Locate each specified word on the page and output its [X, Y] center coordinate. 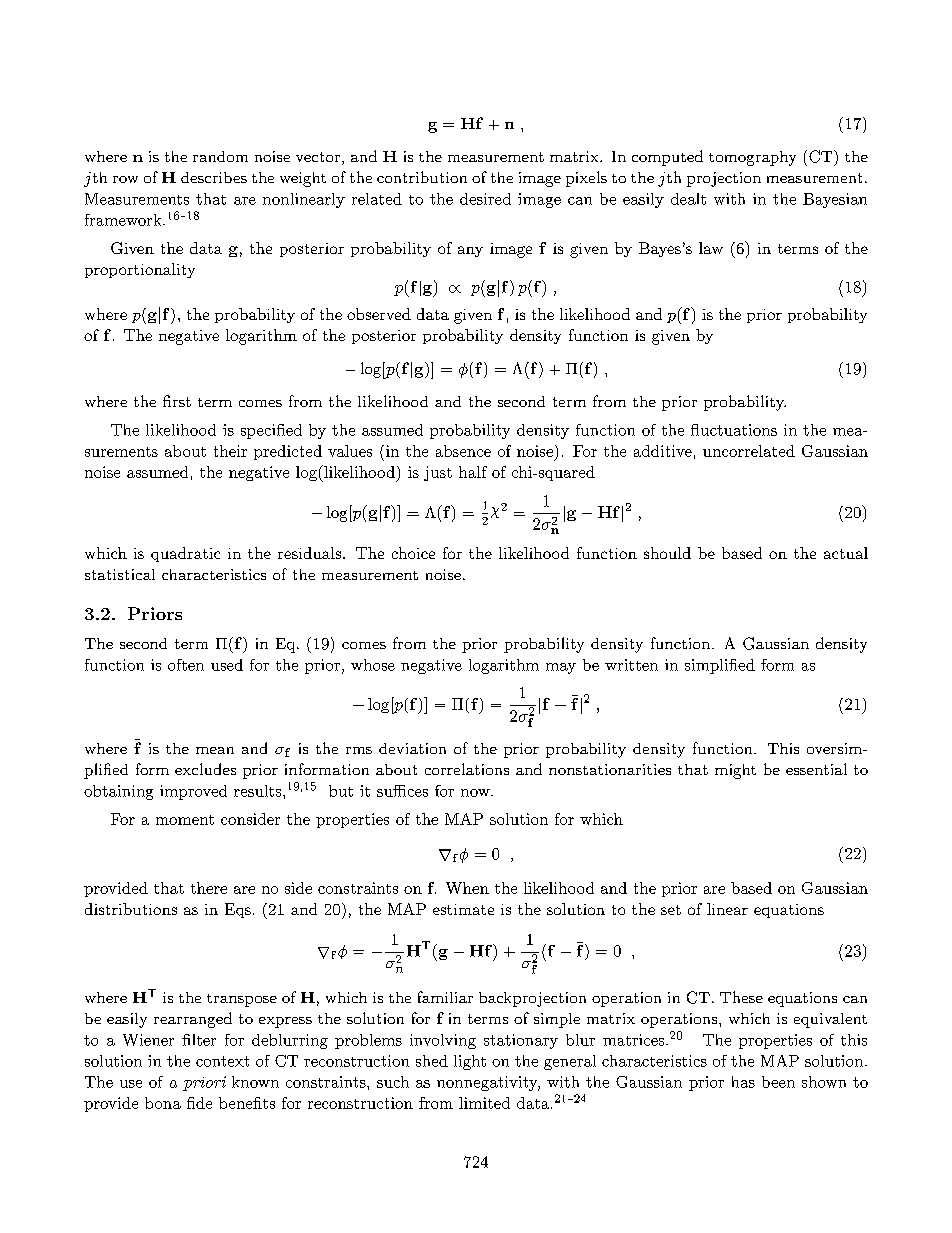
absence [463, 451]
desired [485, 199]
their [230, 451]
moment [185, 820]
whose [373, 665]
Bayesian [835, 200]
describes [214, 177]
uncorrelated [749, 451]
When [467, 888]
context [222, 1061]
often [186, 665]
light [470, 1062]
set [671, 910]
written [631, 665]
